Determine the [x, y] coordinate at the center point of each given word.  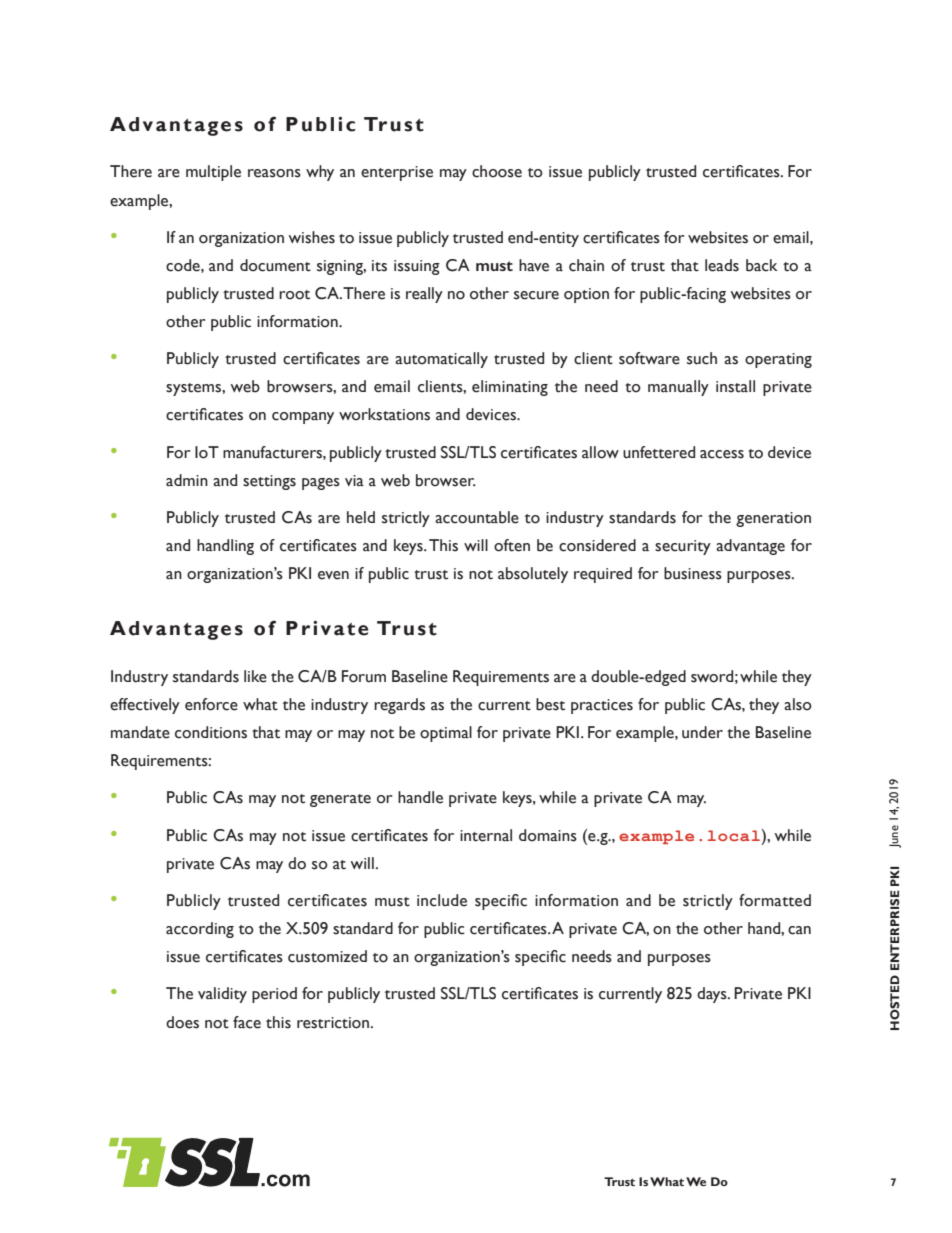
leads [722, 265]
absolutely [533, 575]
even [333, 575]
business [693, 573]
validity [222, 995]
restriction [334, 1023]
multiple [213, 173]
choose [497, 171]
